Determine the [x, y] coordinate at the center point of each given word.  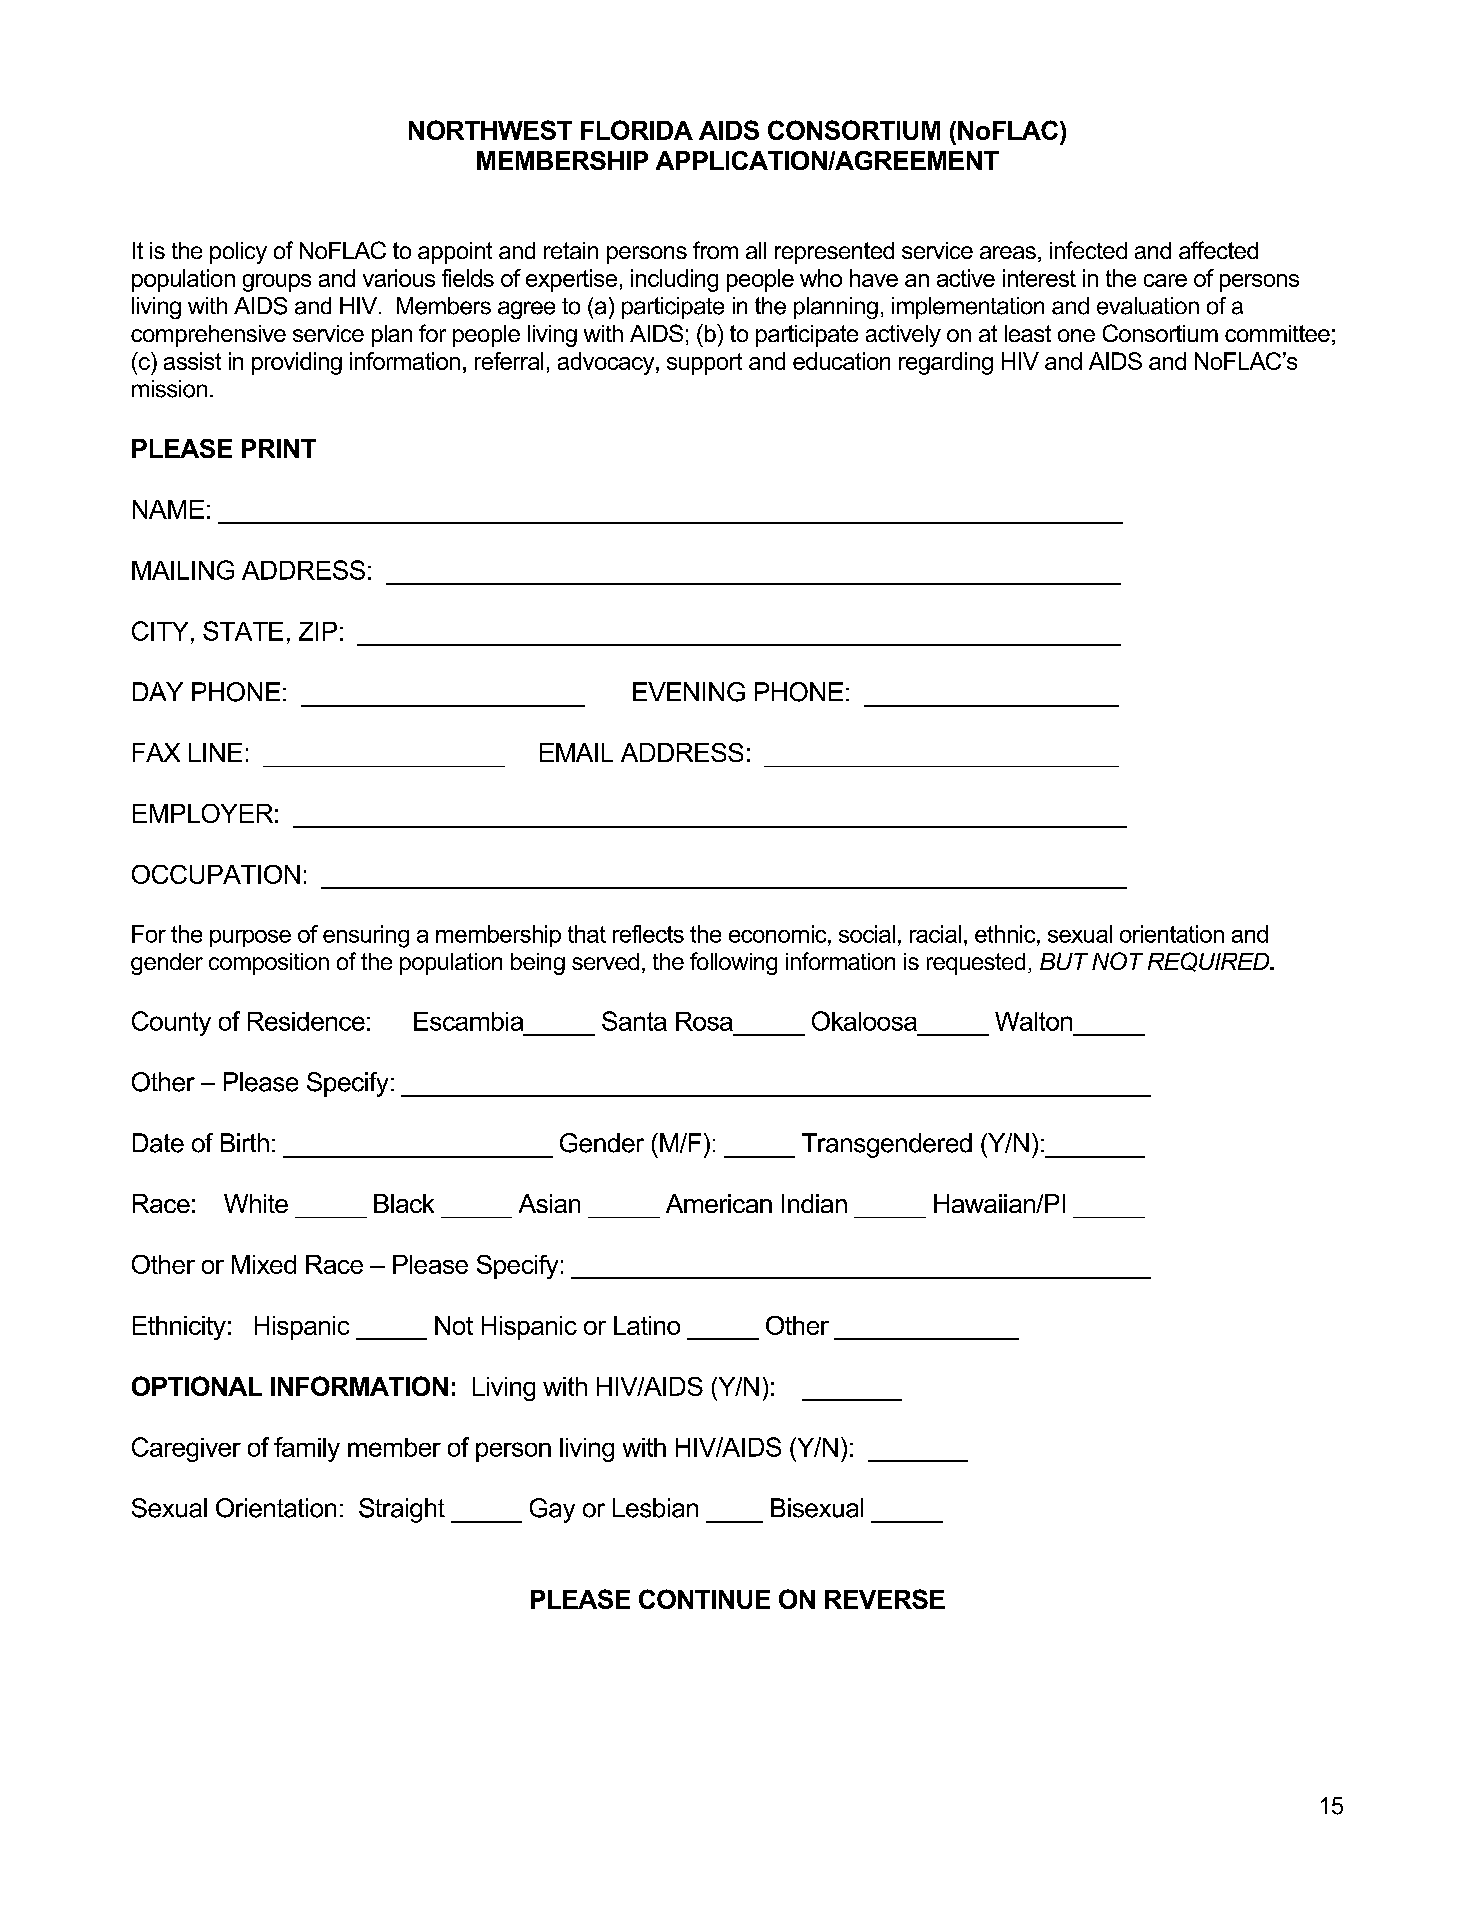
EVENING [689, 692]
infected [1088, 250]
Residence [306, 1021]
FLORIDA [637, 130]
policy [238, 253]
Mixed [264, 1264]
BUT [1064, 961]
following [733, 963]
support [704, 364]
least [1028, 333]
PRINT [279, 448]
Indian [814, 1203]
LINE [215, 752]
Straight [402, 1510]
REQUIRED [1210, 962]
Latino [647, 1325]
